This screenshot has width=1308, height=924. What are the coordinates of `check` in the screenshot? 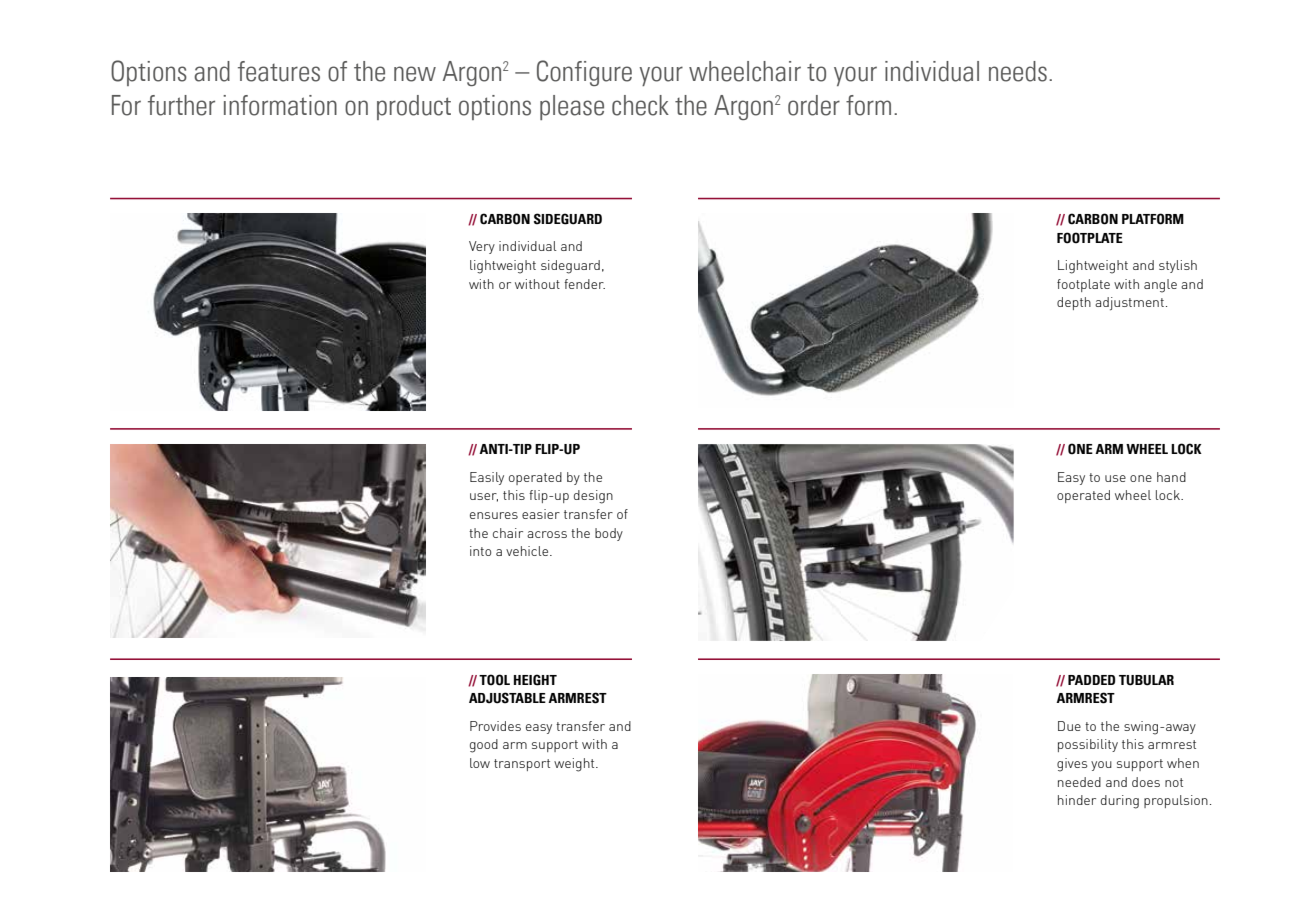 It's located at (640, 105).
